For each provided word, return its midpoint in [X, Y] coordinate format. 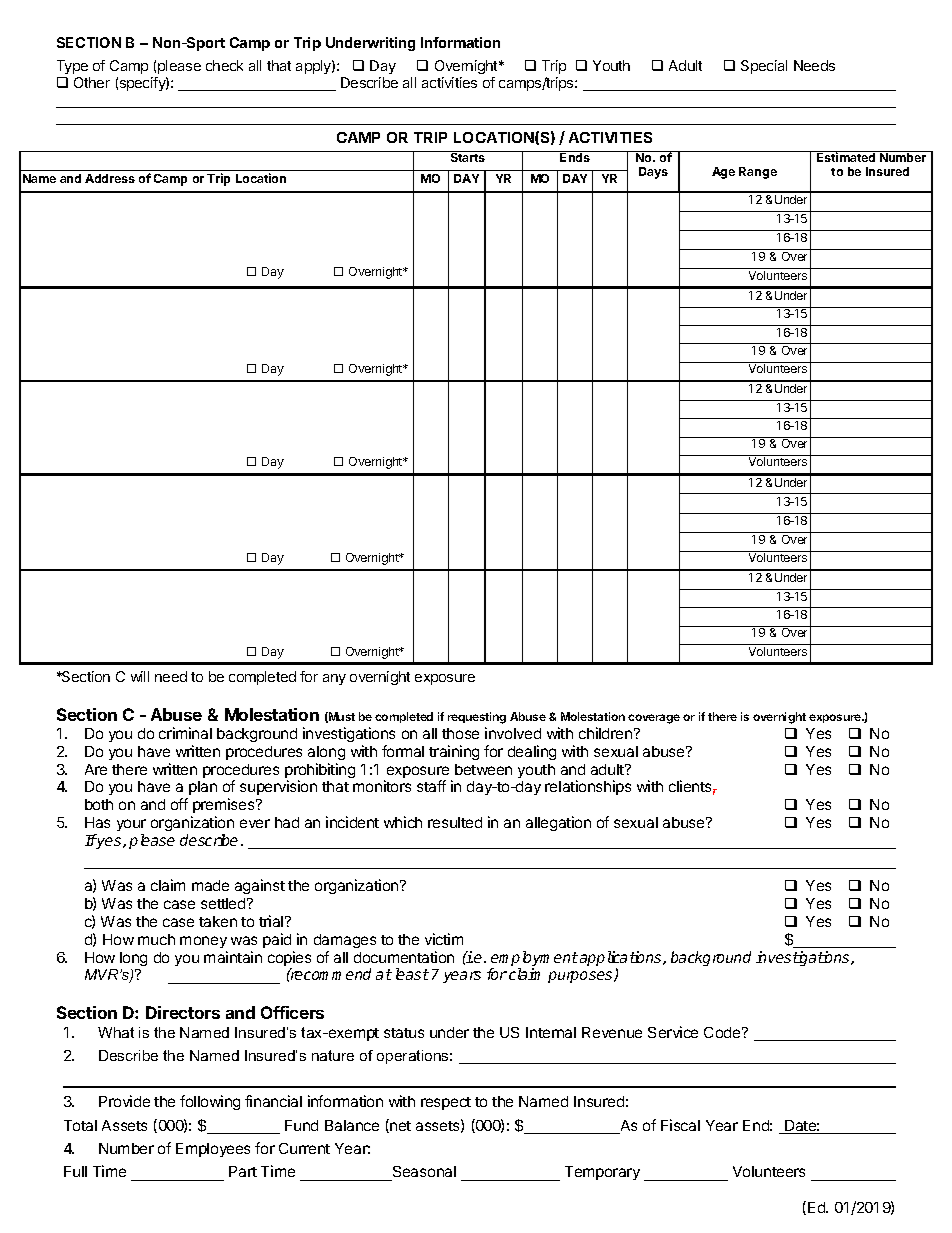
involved [513, 733]
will [140, 676]
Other [92, 82]
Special [764, 67]
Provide [124, 1101]
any [334, 679]
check [224, 65]
